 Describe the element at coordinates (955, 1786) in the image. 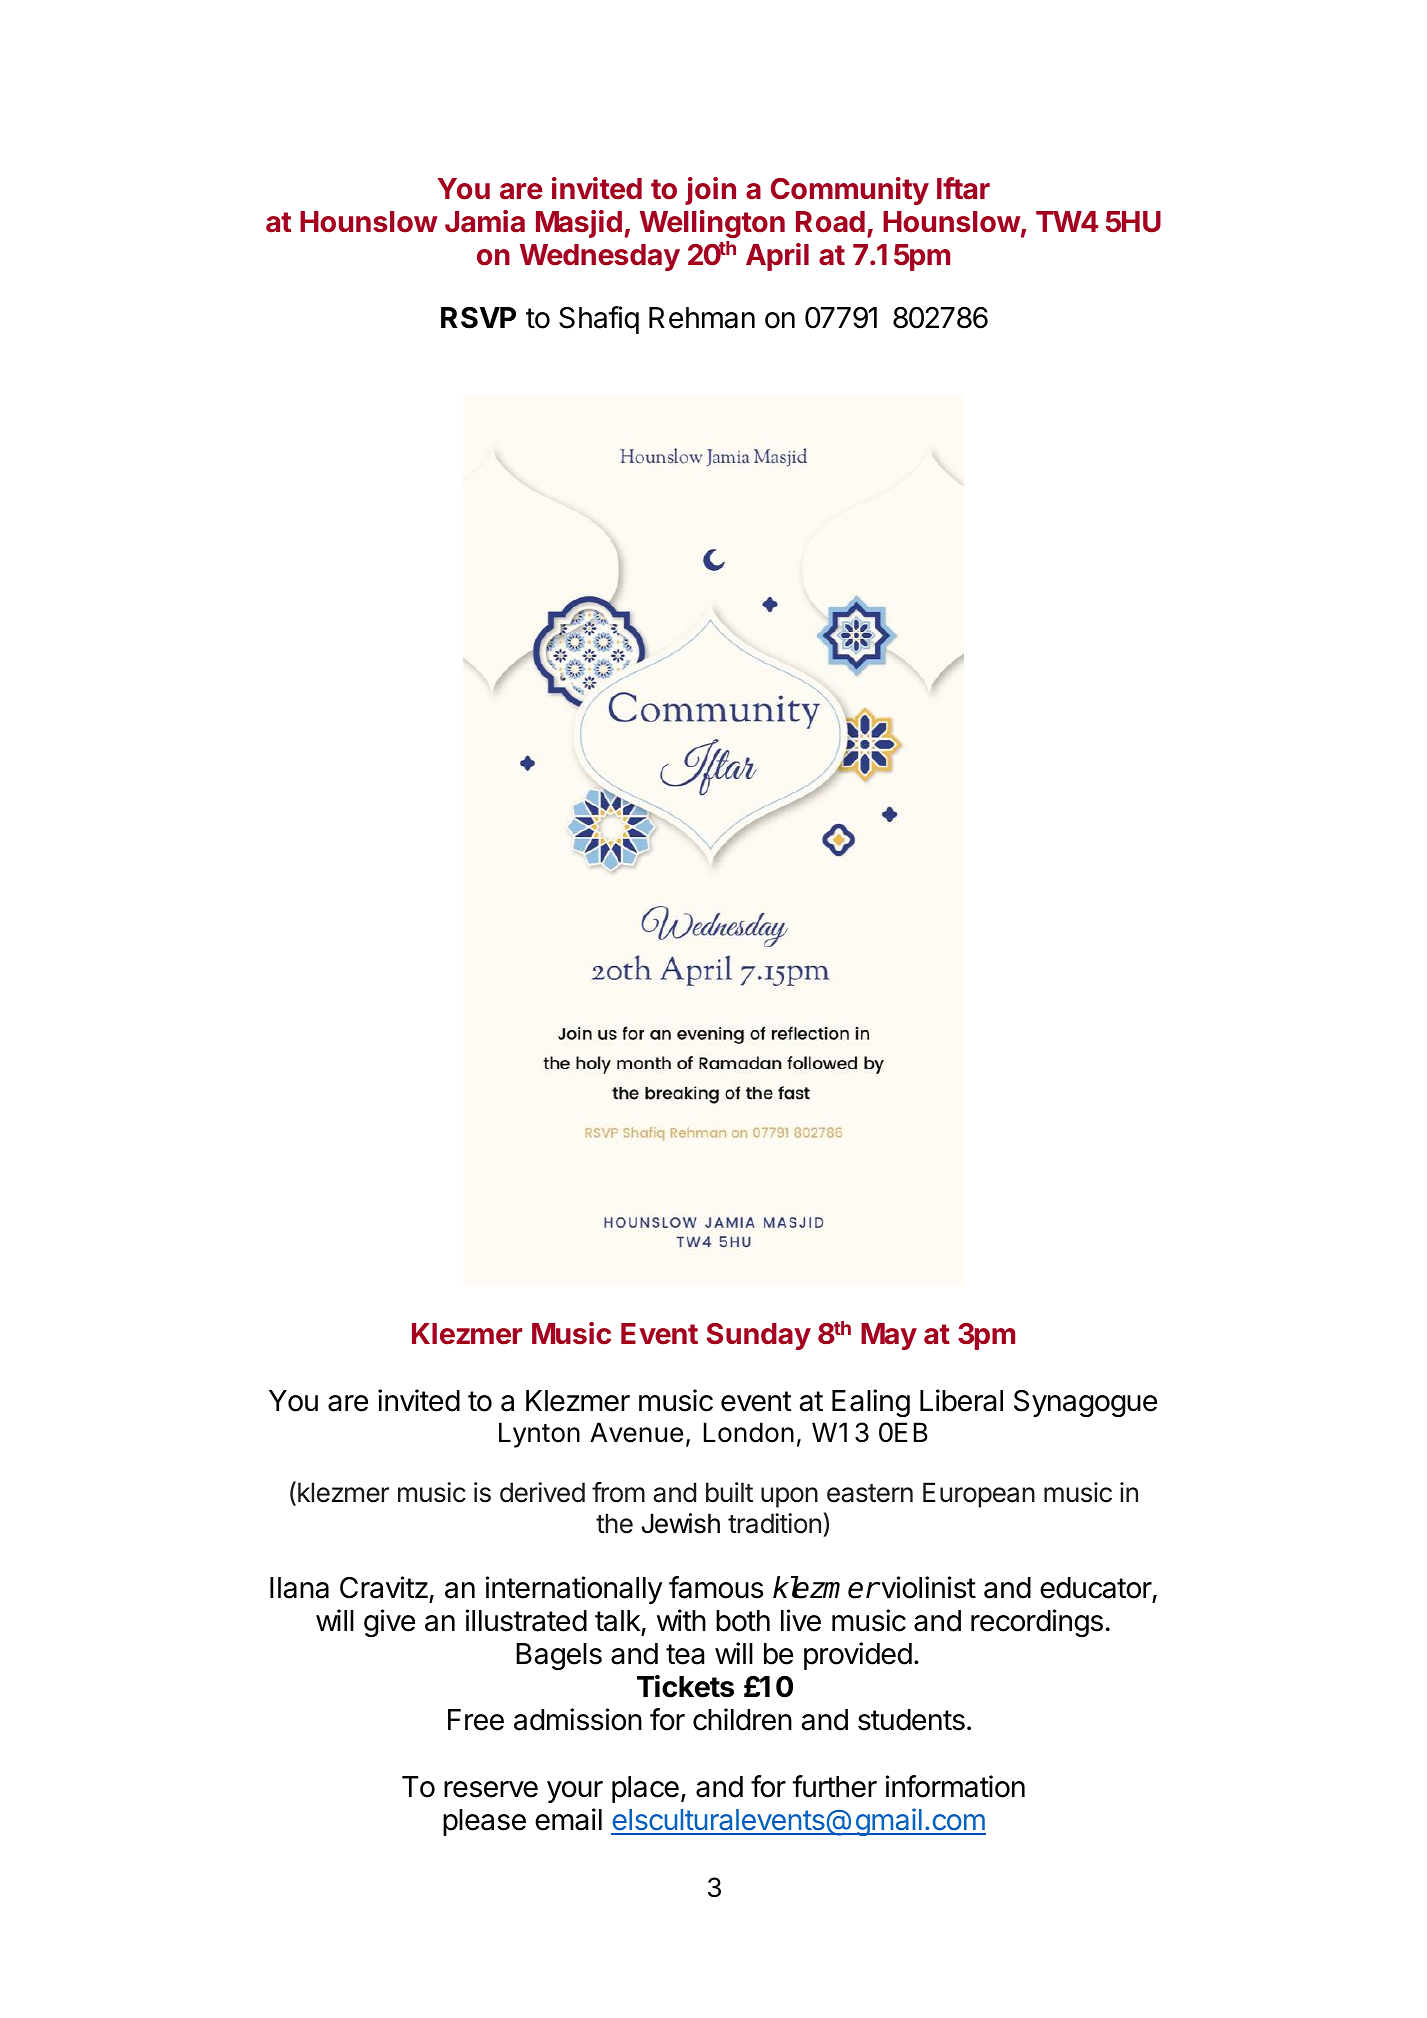

I see `information` at that location.
